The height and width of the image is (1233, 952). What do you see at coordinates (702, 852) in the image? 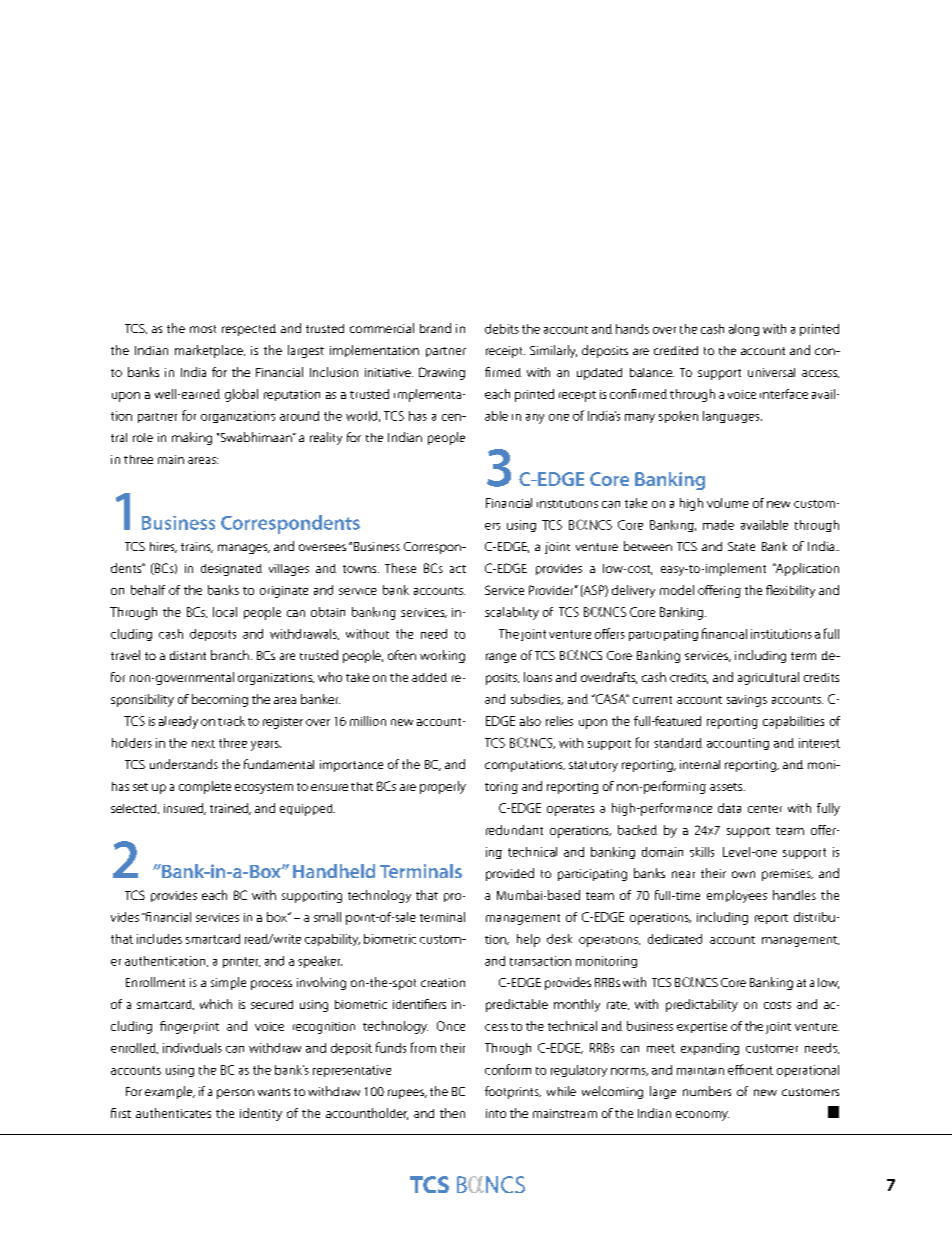
I see `skills` at bounding box center [702, 852].
